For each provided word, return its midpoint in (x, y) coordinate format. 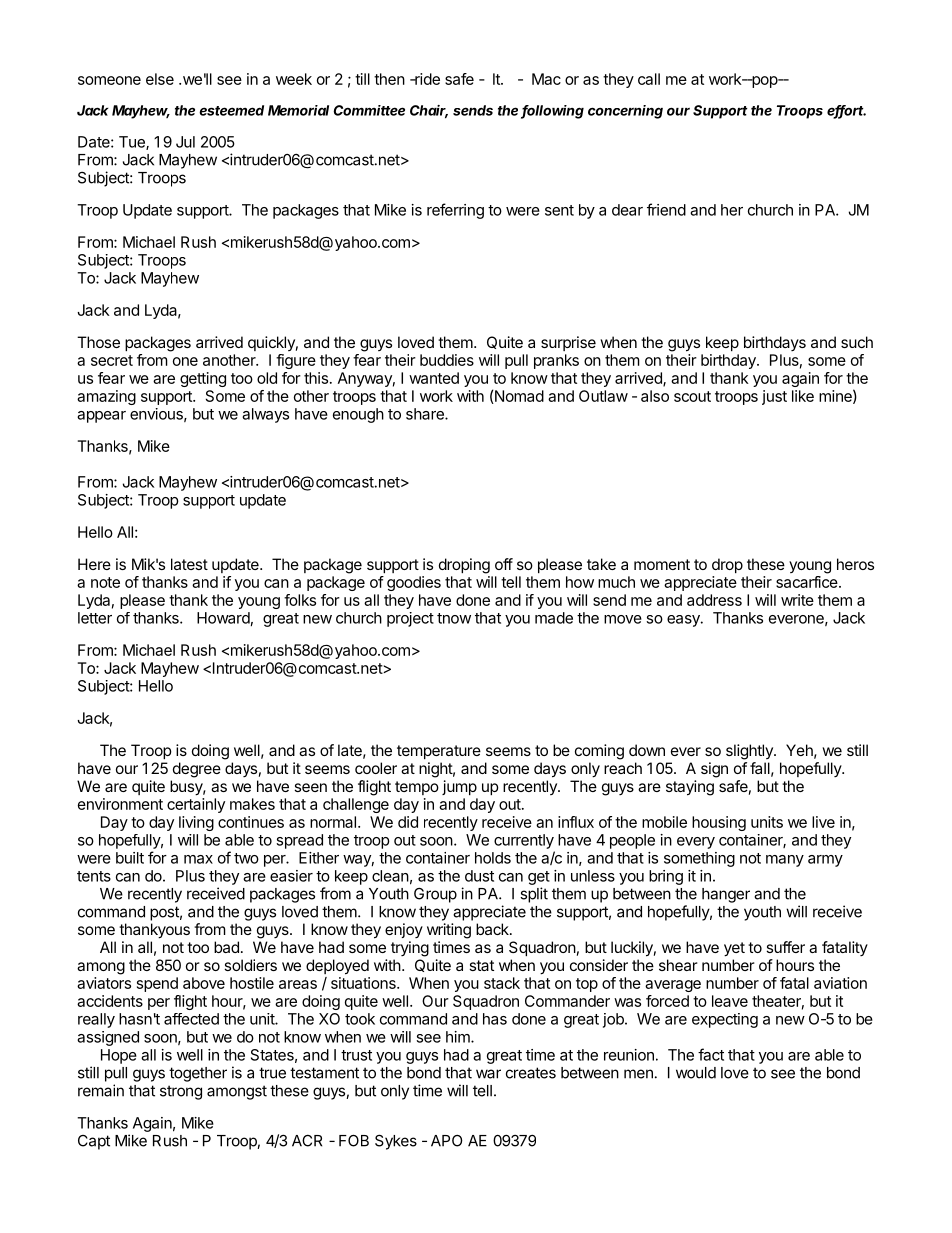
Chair (429, 111)
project (410, 619)
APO (447, 1141)
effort (846, 111)
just (774, 397)
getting (203, 379)
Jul (185, 142)
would (696, 1073)
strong (181, 1092)
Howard (223, 618)
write (797, 600)
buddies (447, 360)
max (198, 859)
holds (493, 858)
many (785, 861)
